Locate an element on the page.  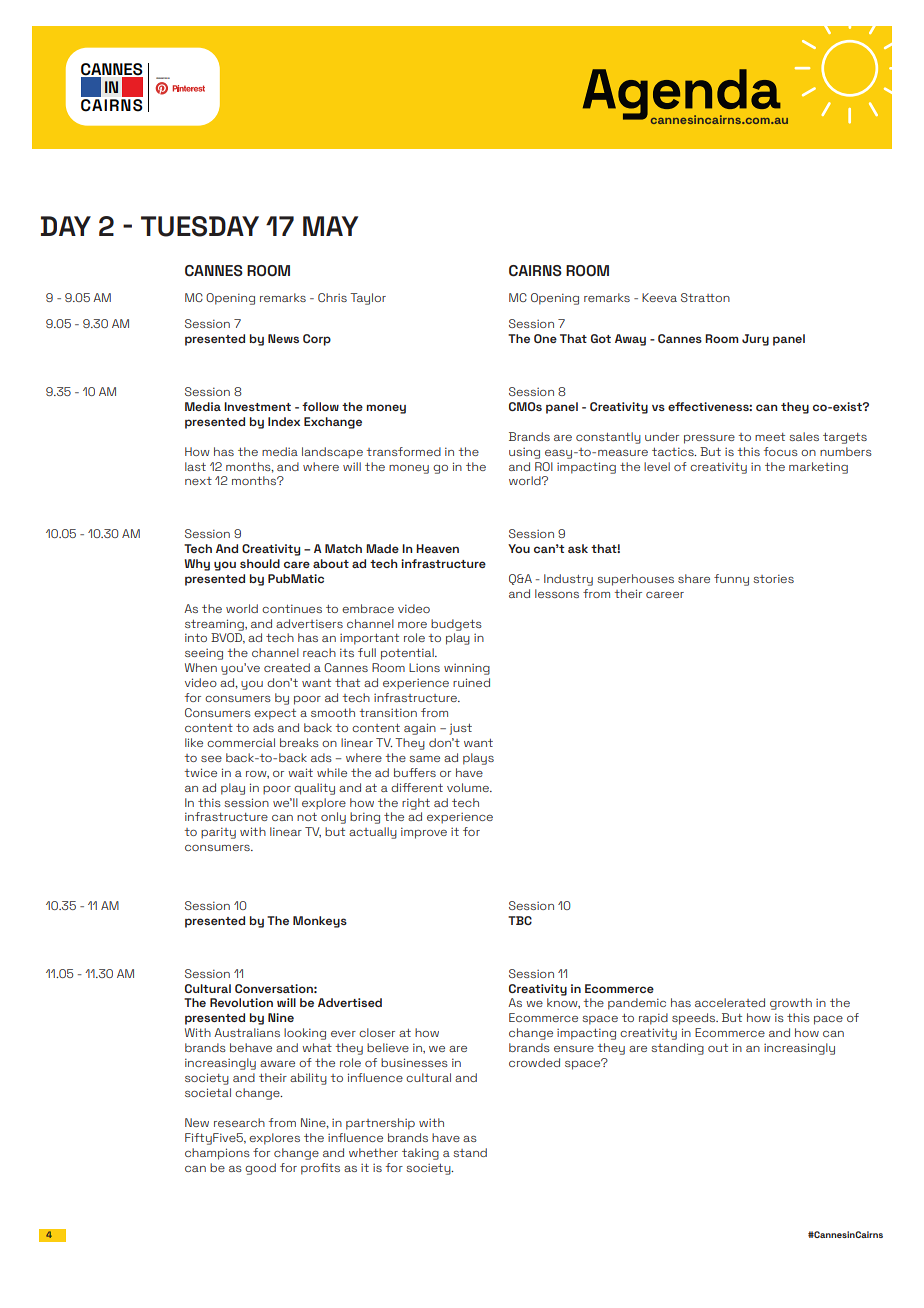
growth is located at coordinates (791, 1004).
